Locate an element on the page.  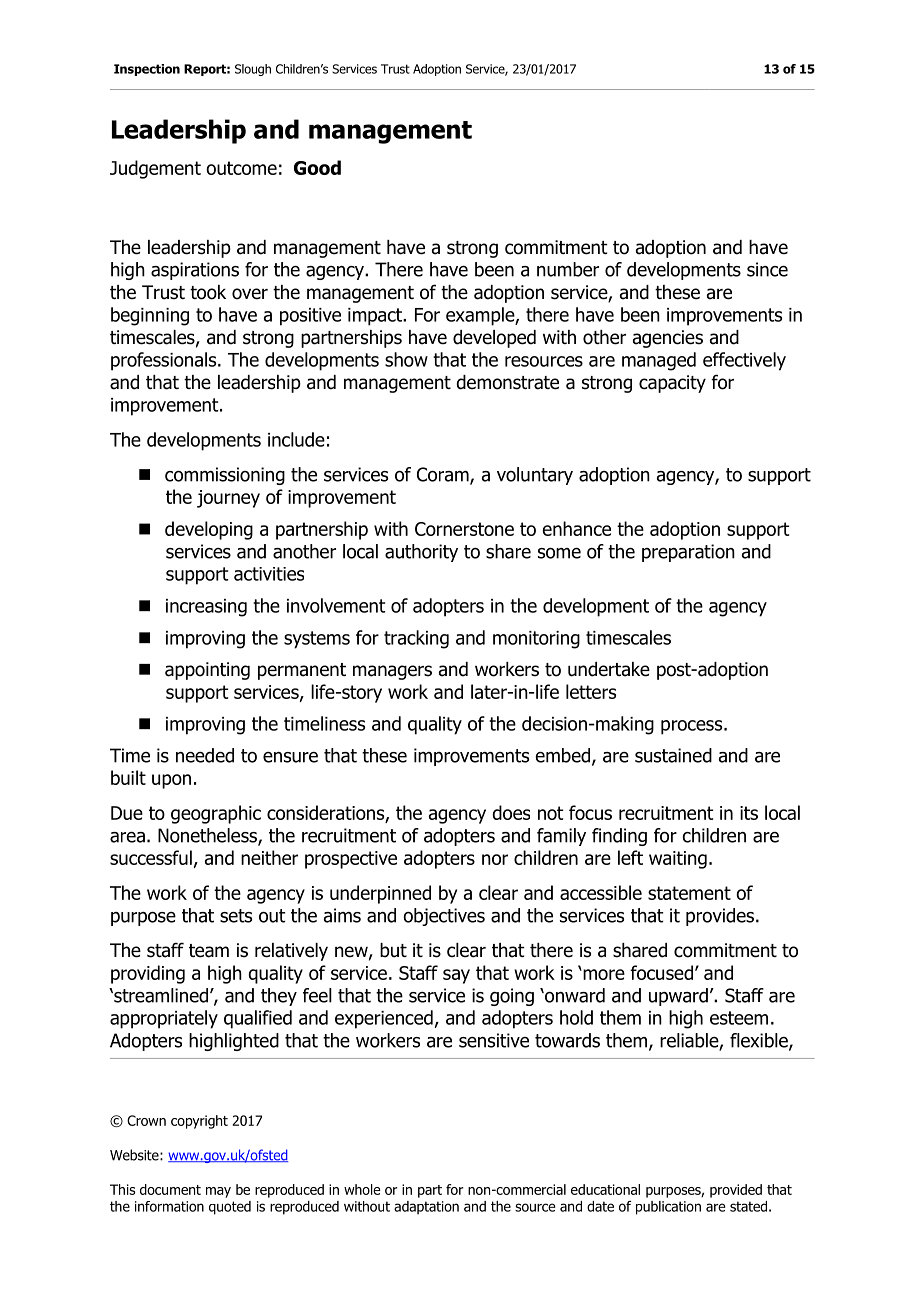
adaptation is located at coordinates (426, 1208).
